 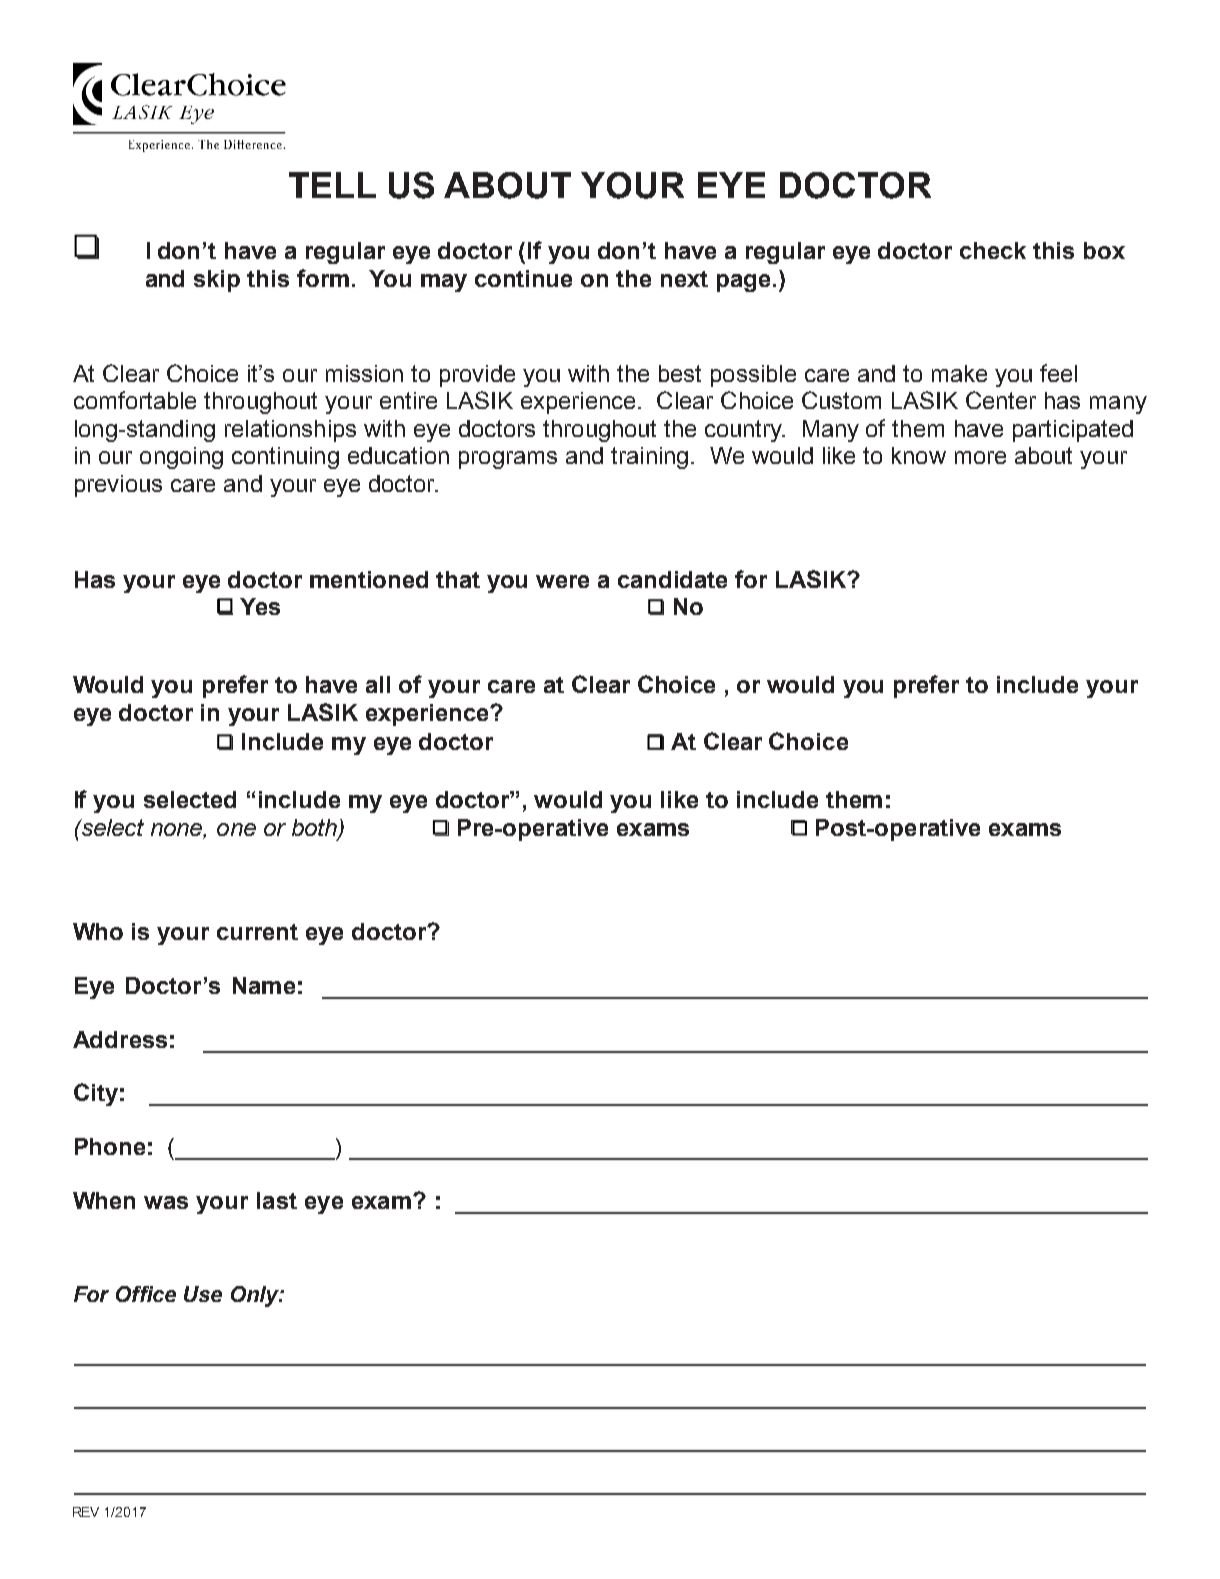 What do you see at coordinates (257, 932) in the document?
I see `current` at bounding box center [257, 932].
